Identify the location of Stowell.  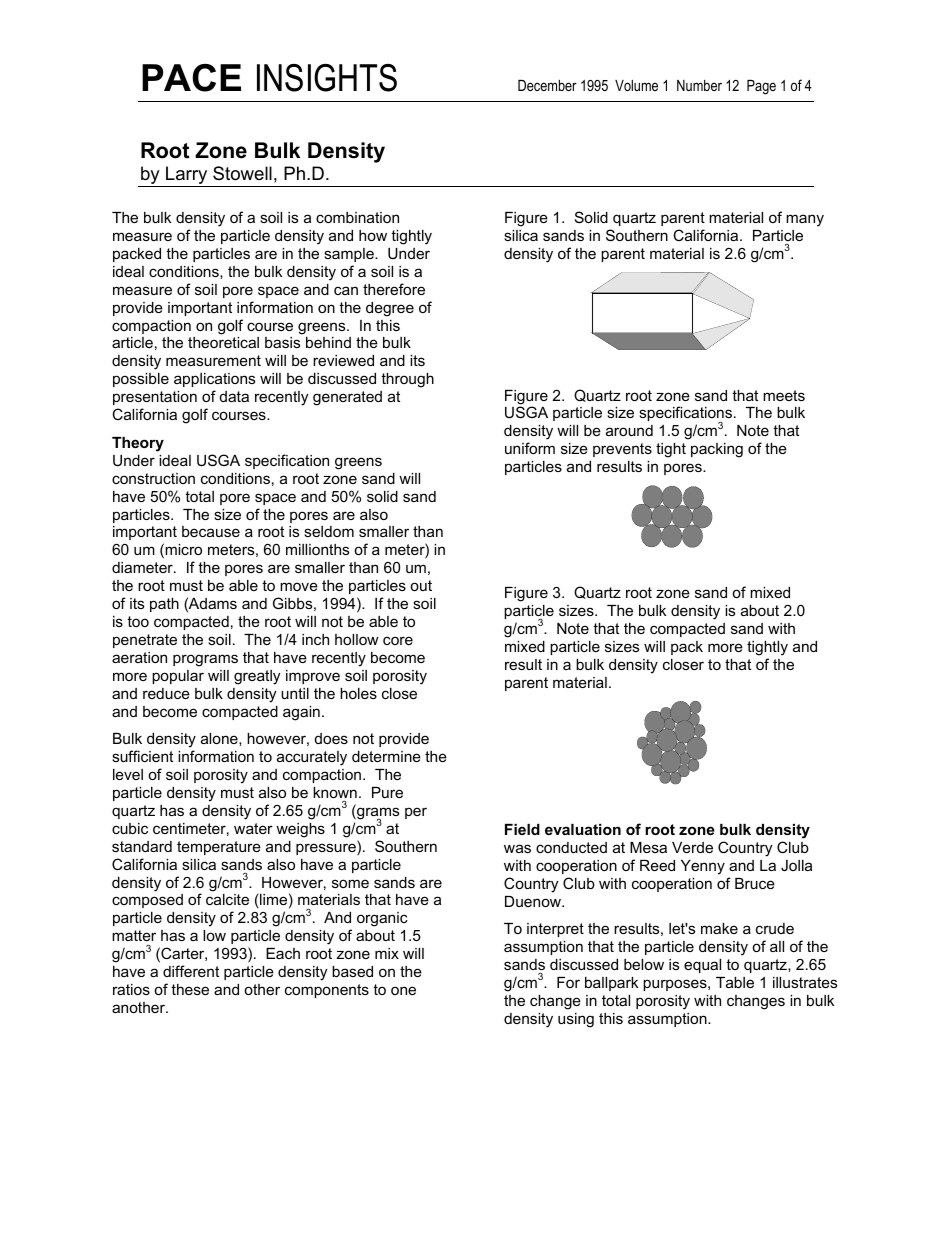
(242, 173).
